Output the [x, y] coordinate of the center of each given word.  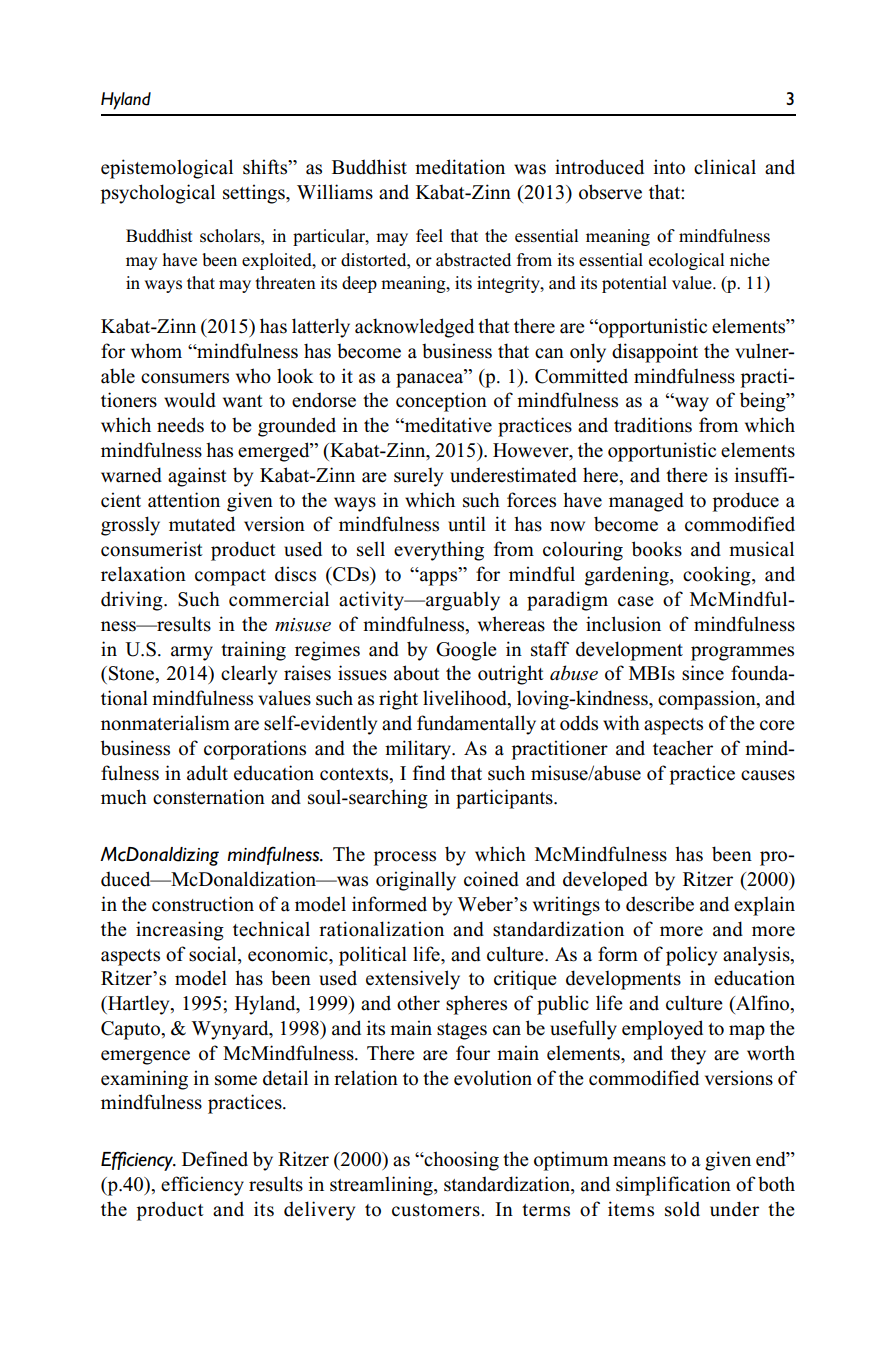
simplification [673, 1186]
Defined [215, 1159]
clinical [725, 167]
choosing [461, 1161]
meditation [460, 167]
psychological [158, 194]
